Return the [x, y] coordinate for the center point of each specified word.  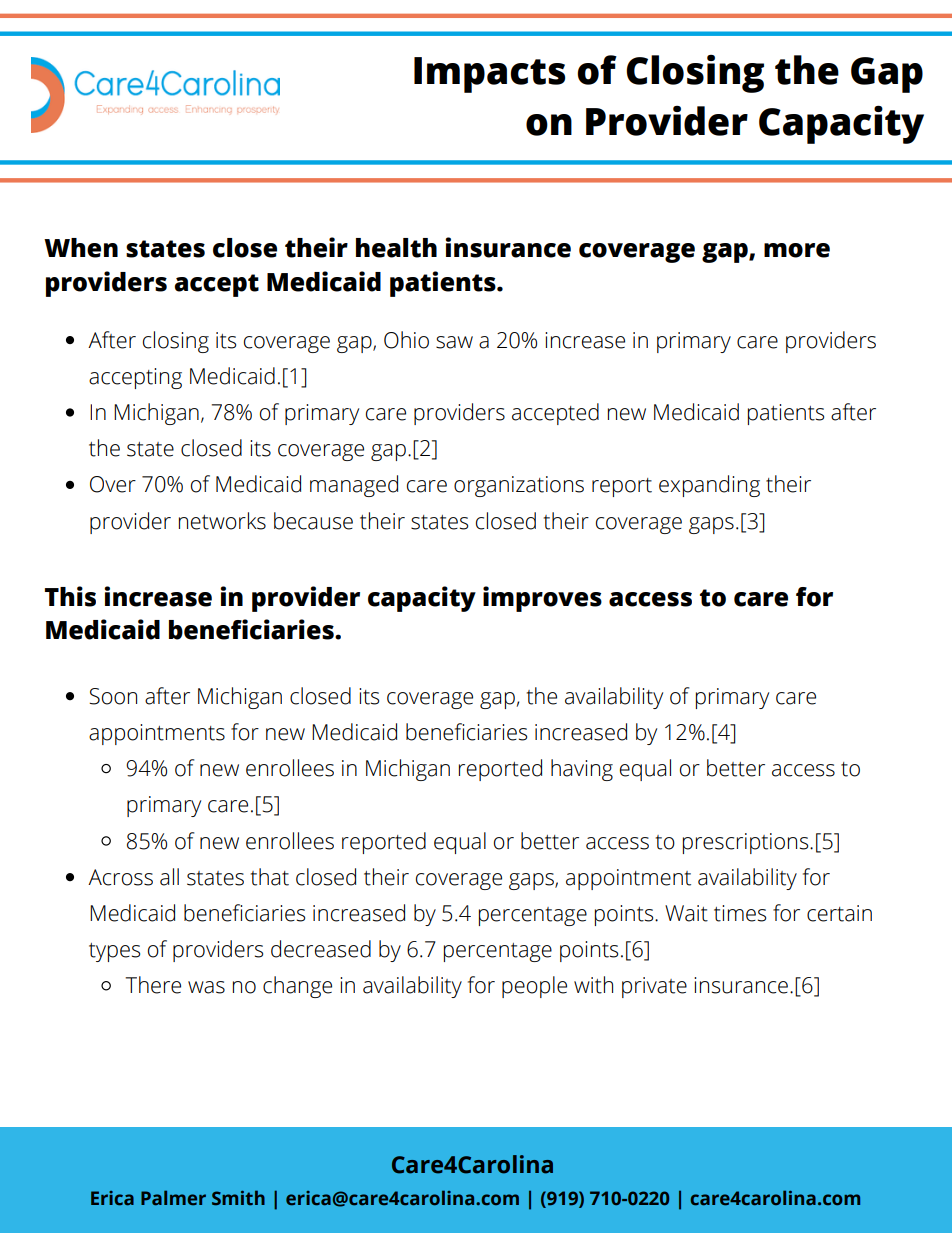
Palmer [173, 1198]
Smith [238, 1198]
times [740, 913]
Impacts [489, 75]
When [81, 248]
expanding [709, 486]
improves [542, 599]
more [797, 250]
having [582, 770]
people [534, 987]
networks [222, 521]
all [169, 877]
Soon [113, 696]
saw [454, 342]
